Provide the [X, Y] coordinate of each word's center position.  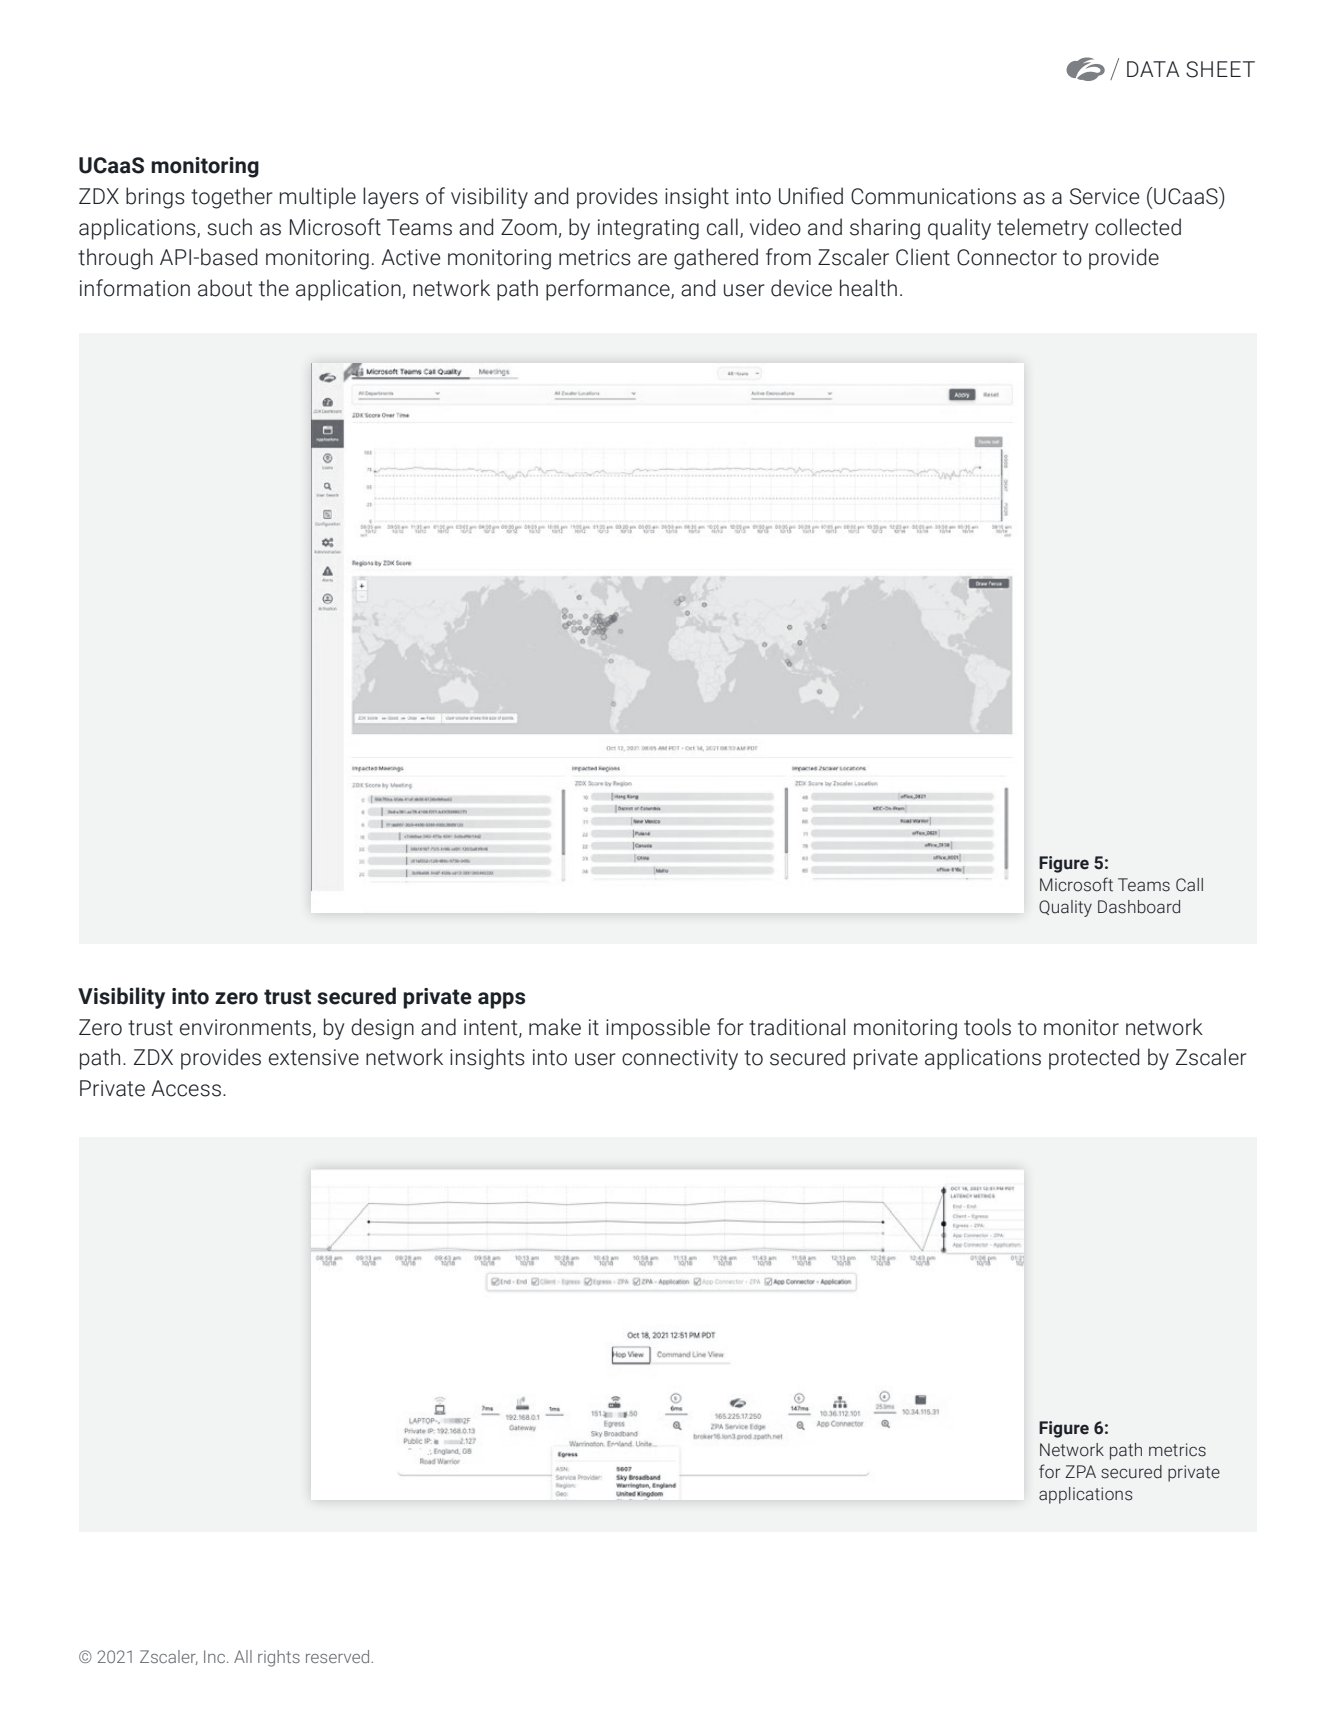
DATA [1153, 69]
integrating [648, 229]
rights [279, 1658]
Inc [216, 1656]
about [225, 288]
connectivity [680, 1059]
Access [186, 1088]
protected [1094, 1059]
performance [609, 290]
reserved [339, 1656]
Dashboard [1139, 907]
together [232, 198]
